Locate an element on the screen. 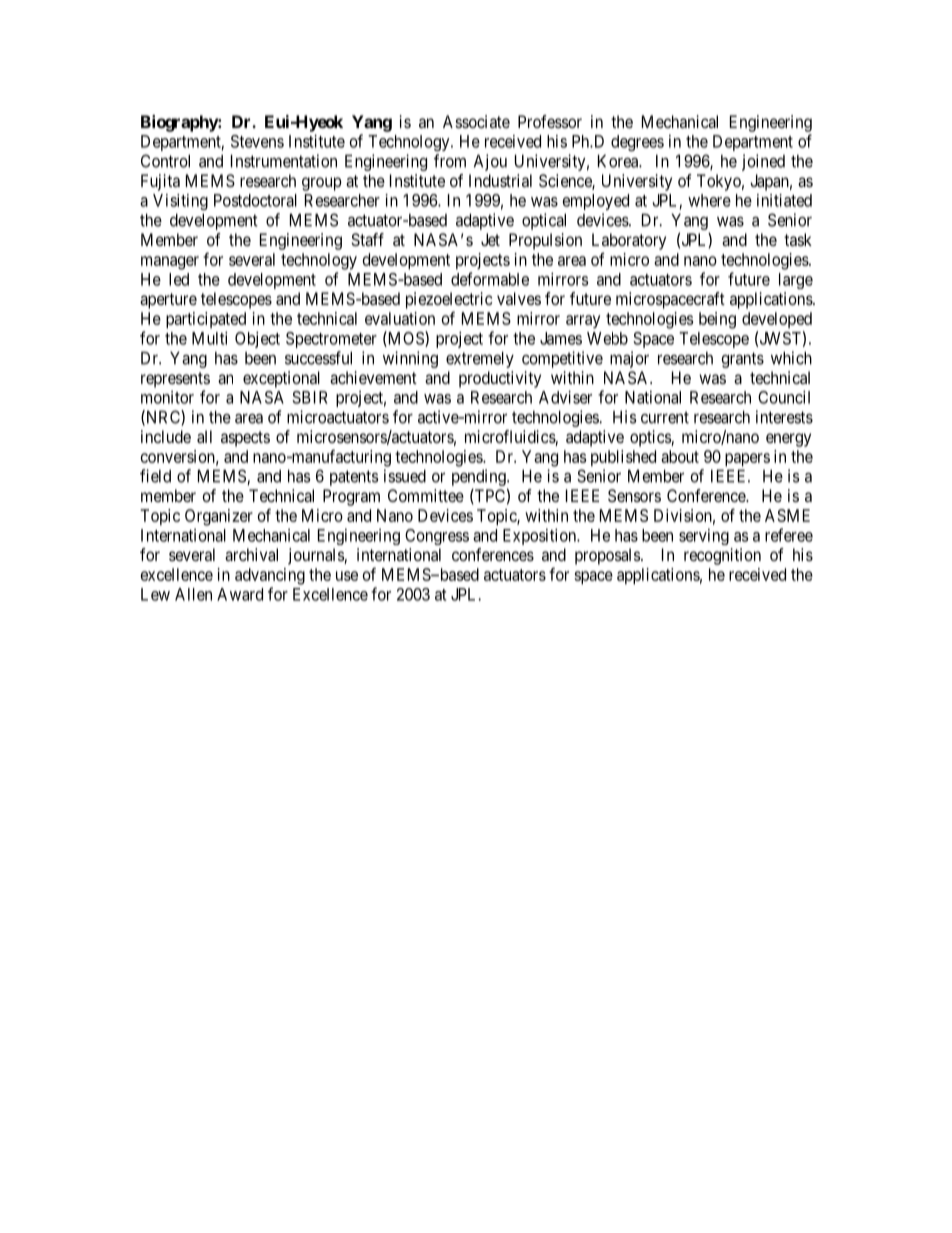  joined is located at coordinates (763, 162).
